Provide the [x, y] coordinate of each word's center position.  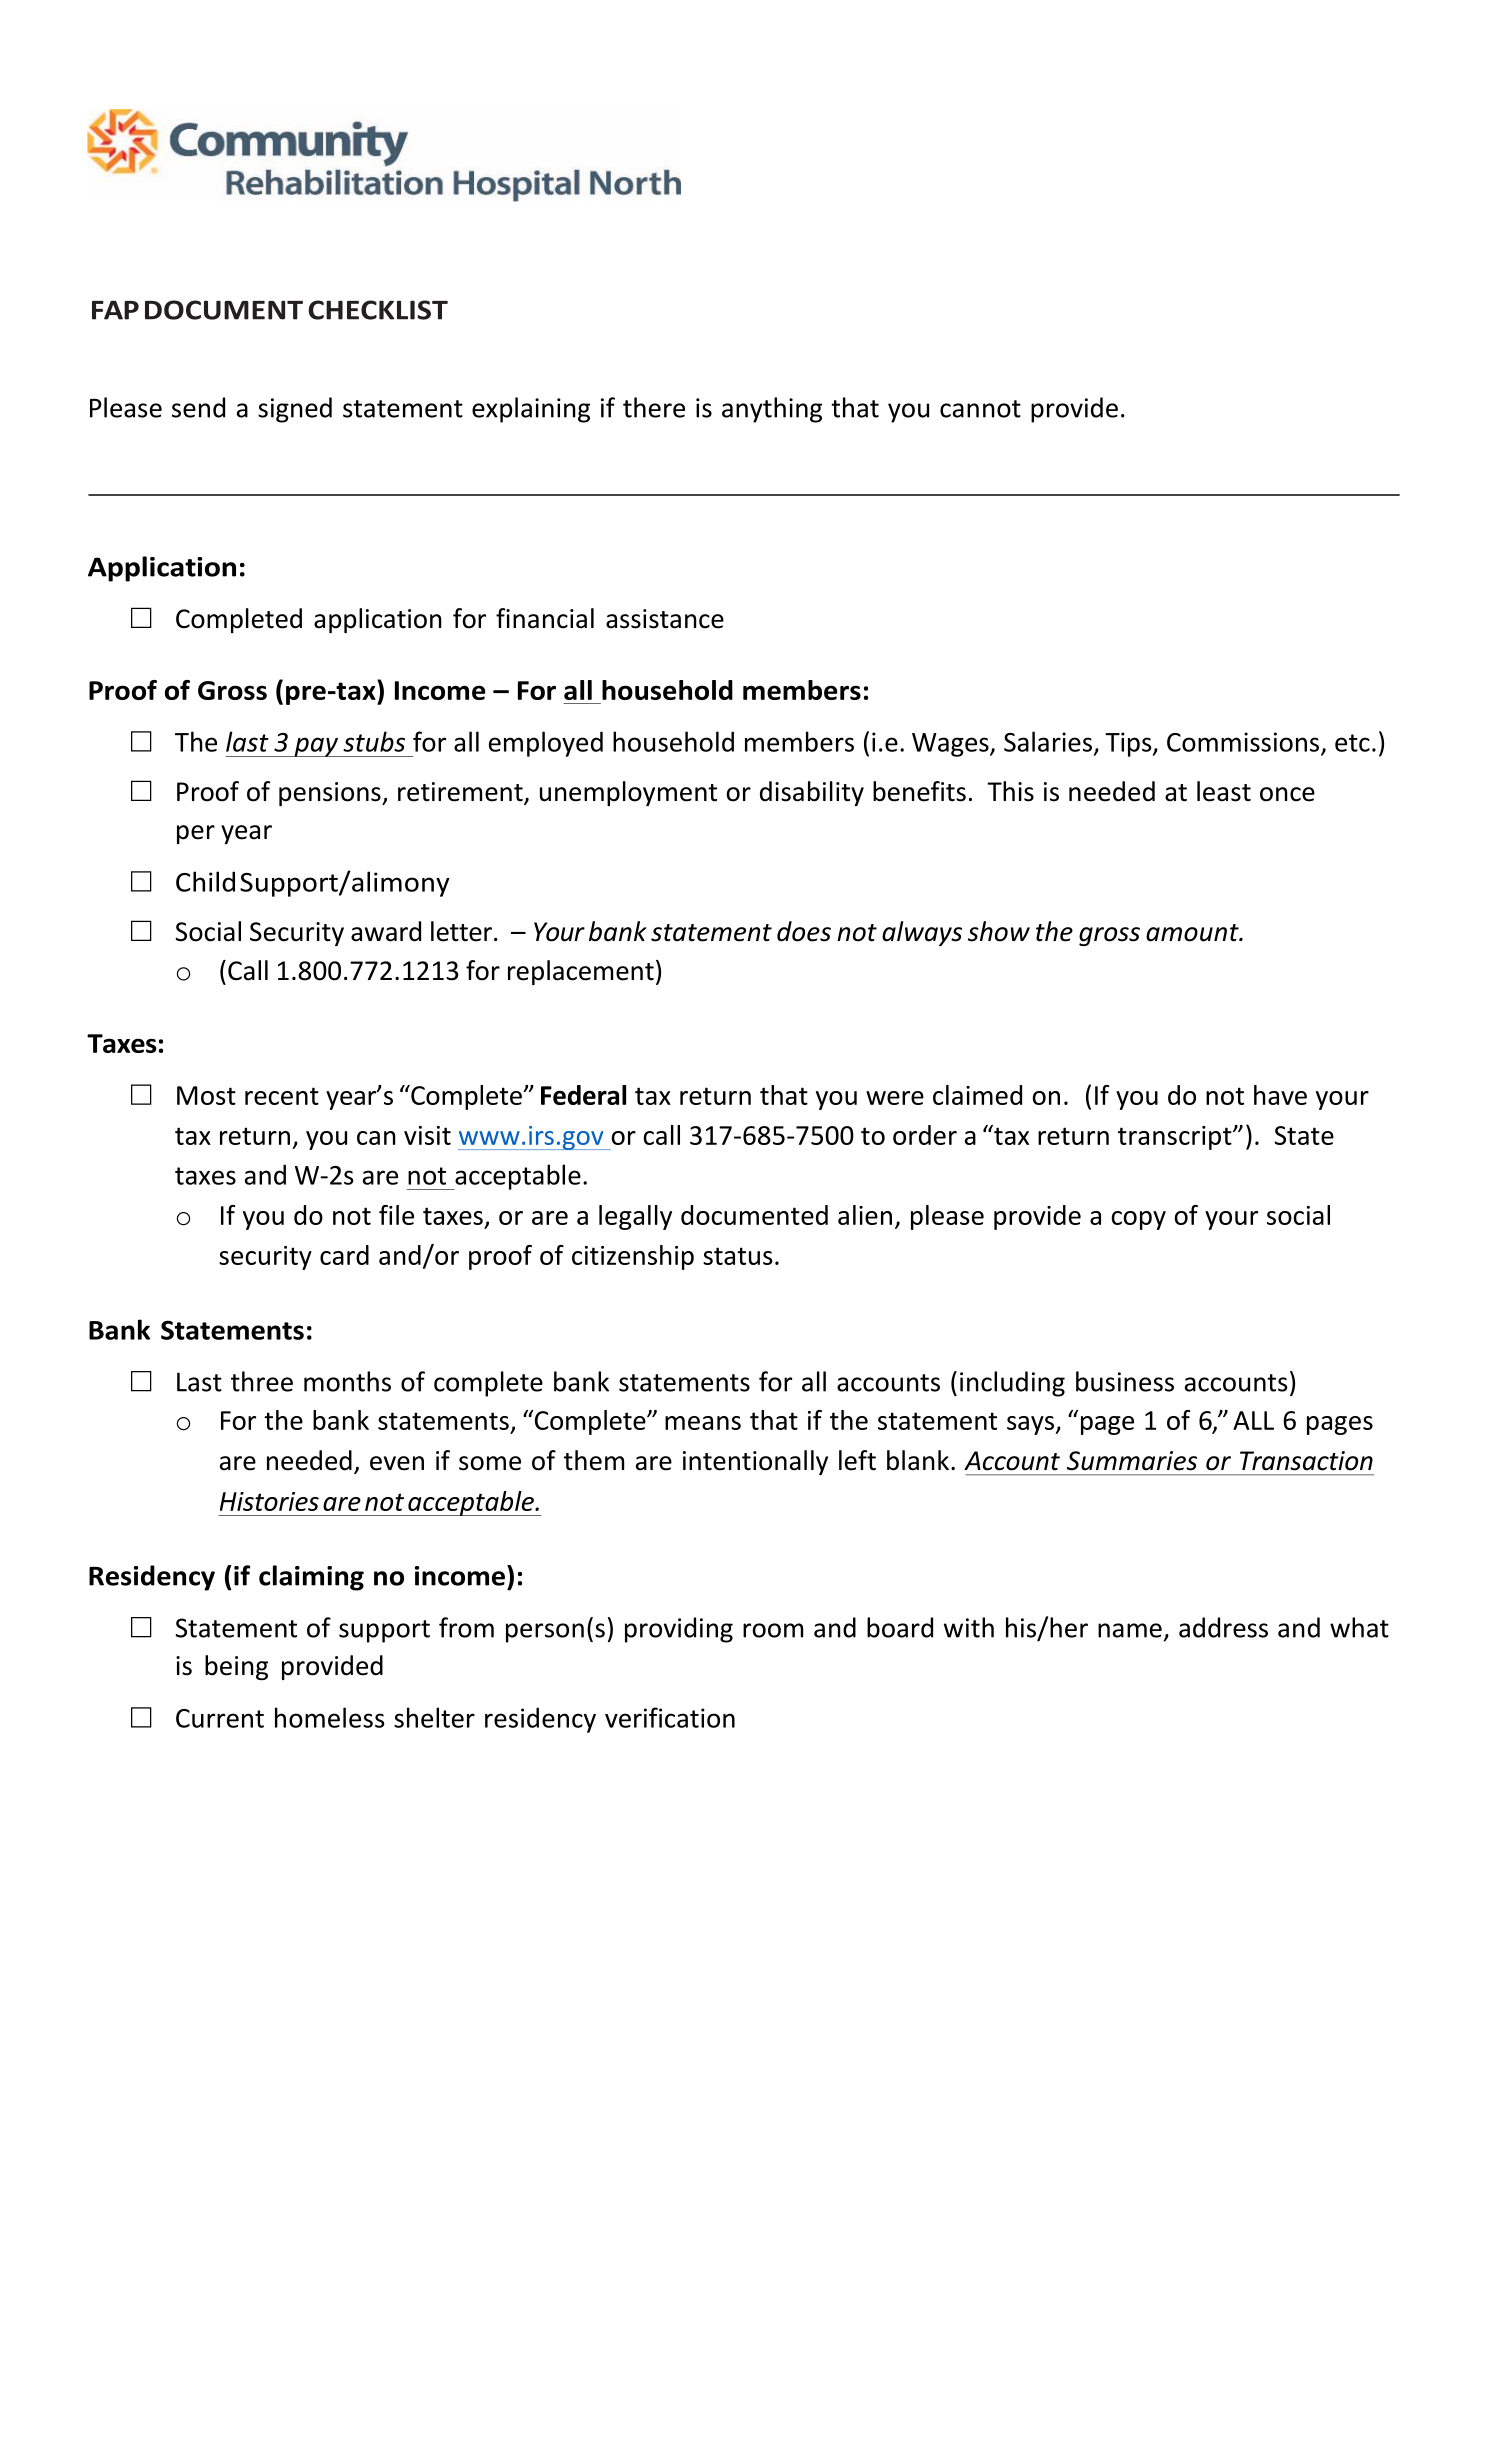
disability [812, 793]
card [344, 1255]
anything [772, 410]
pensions [331, 794]
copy [1138, 1220]
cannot [980, 409]
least [1224, 791]
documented [754, 1215]
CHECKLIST [378, 310]
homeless [330, 1717]
